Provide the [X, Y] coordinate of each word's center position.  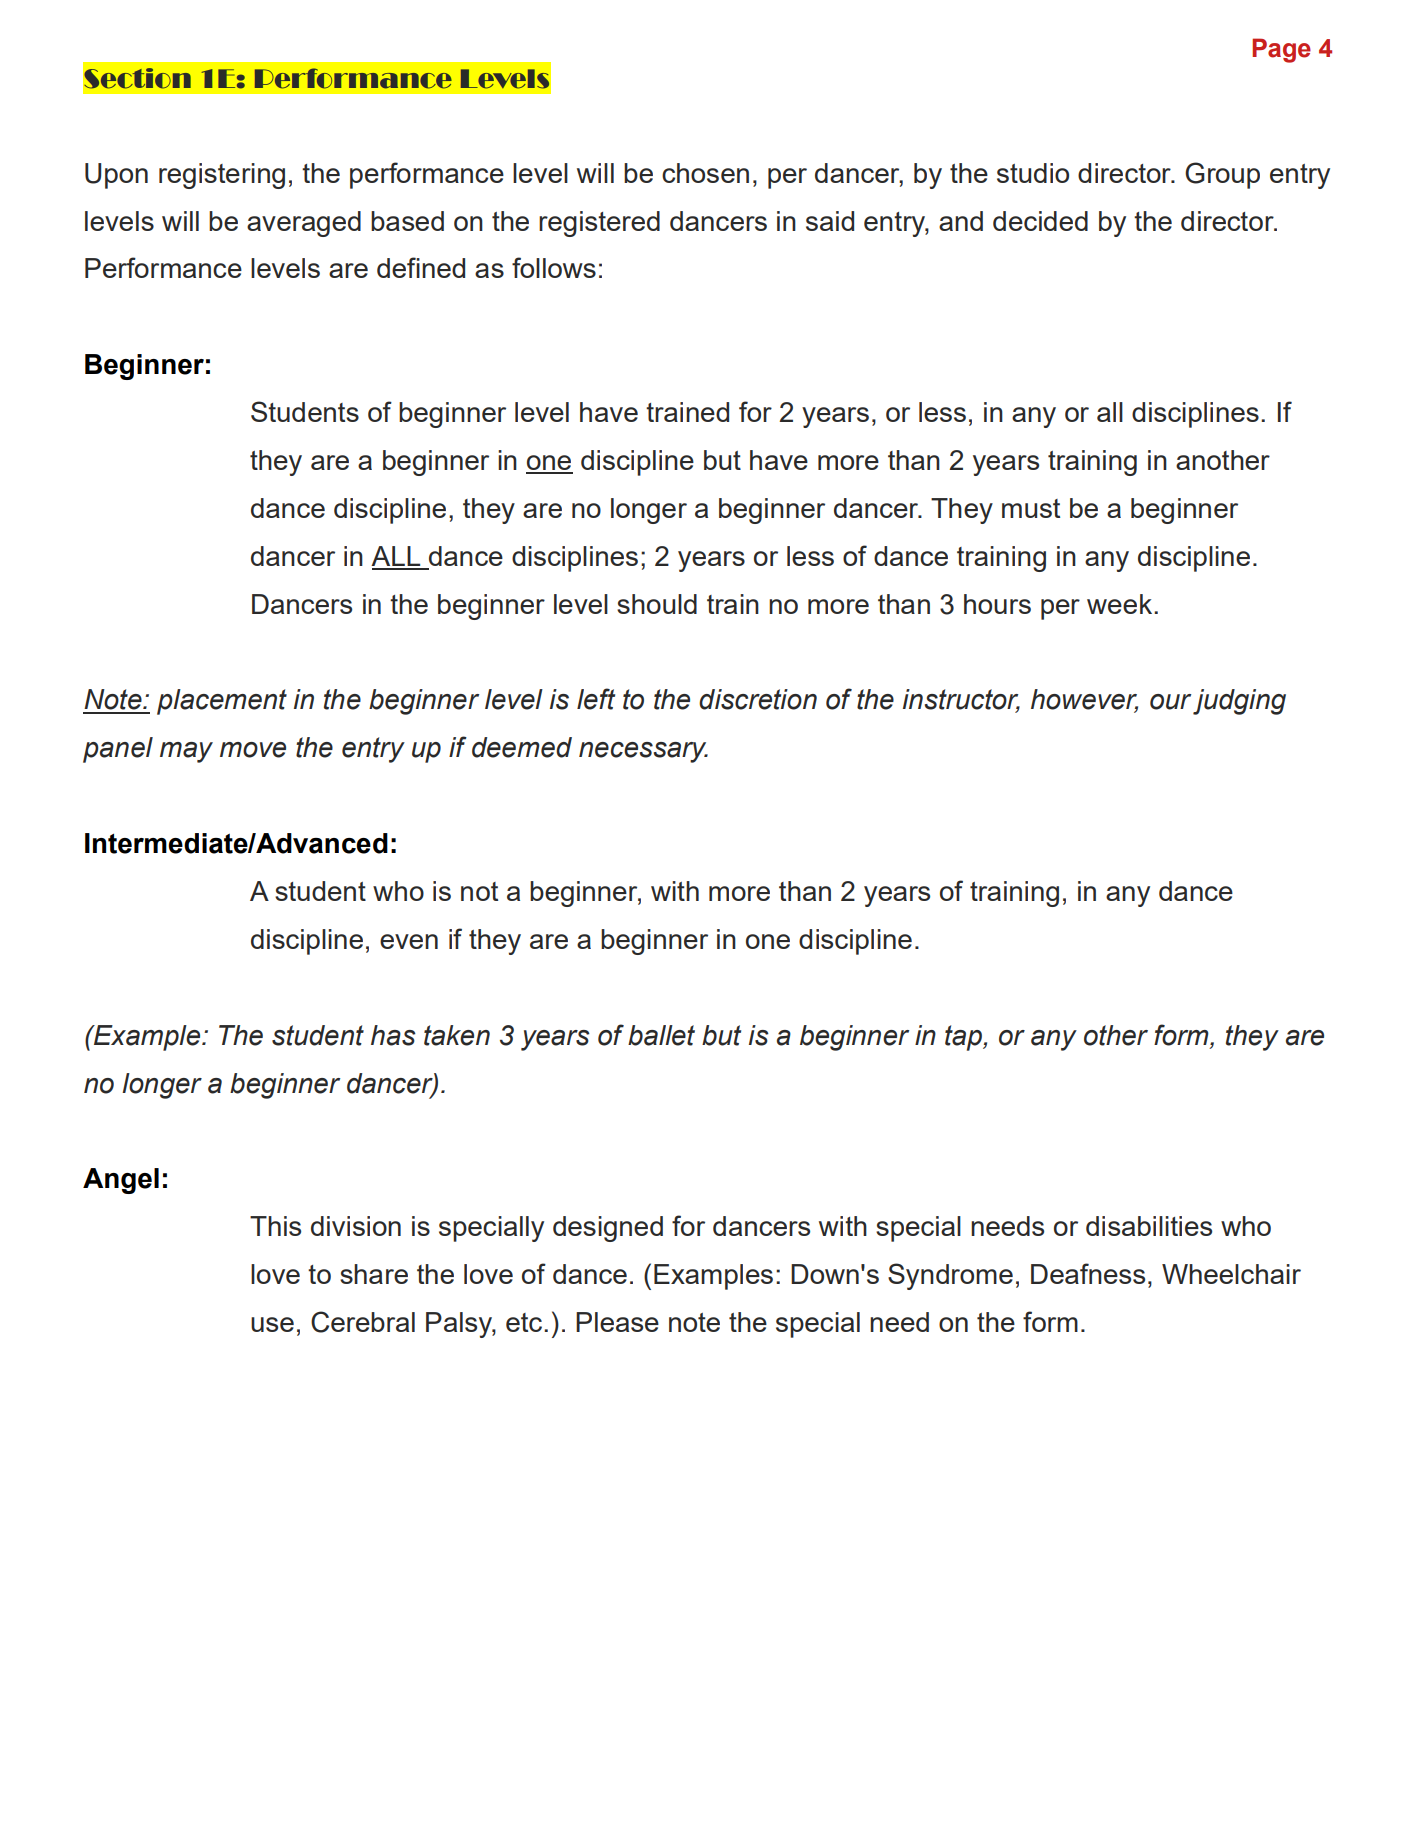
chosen [705, 173]
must [1031, 508]
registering [222, 176]
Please [617, 1322]
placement [222, 702]
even [409, 941]
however [1084, 700]
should [657, 604]
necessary [643, 752]
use [272, 1324]
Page [1281, 50]
